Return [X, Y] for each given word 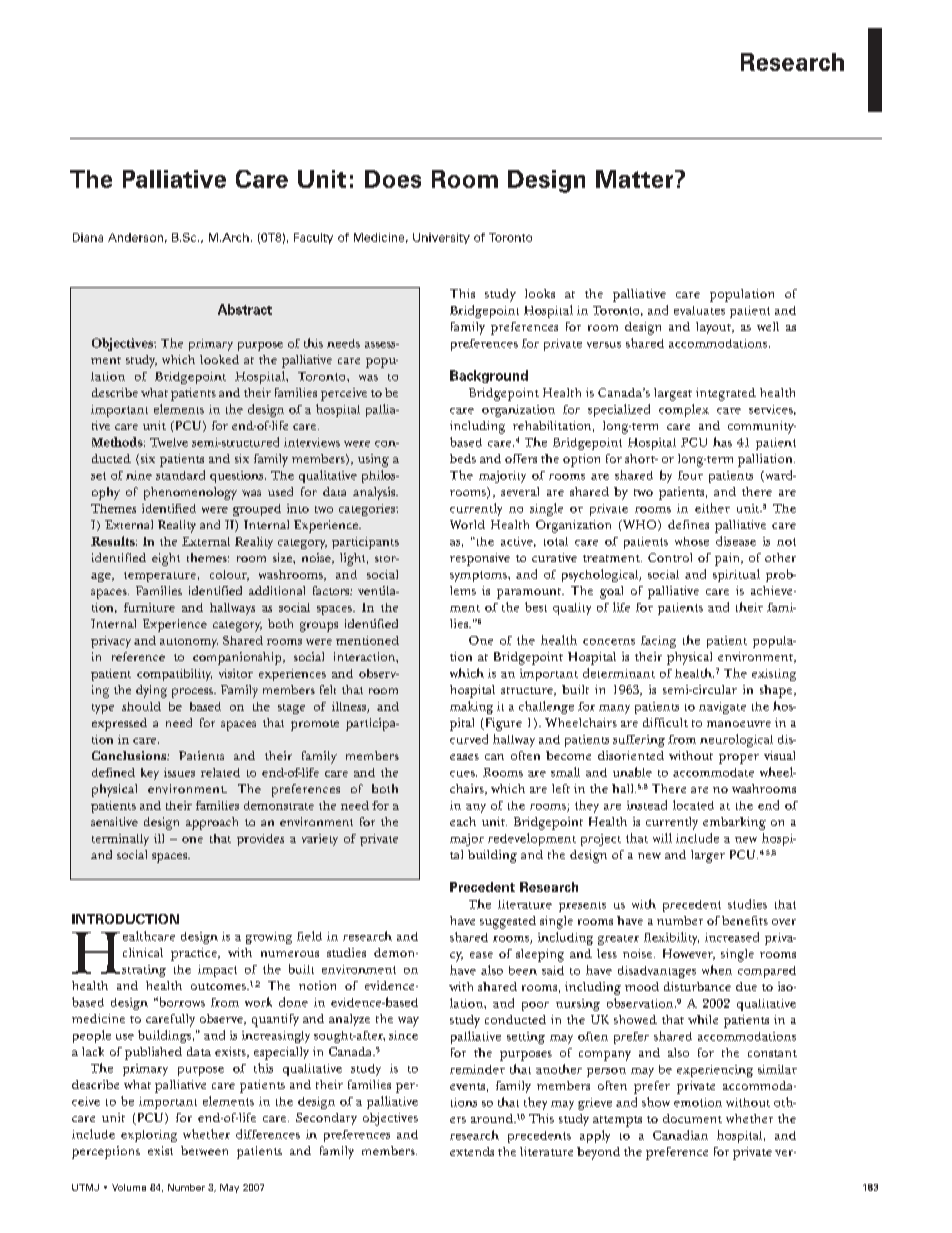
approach [212, 823]
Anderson [135, 237]
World [467, 524]
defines [688, 524]
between [204, 1151]
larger [708, 856]
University [441, 238]
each [463, 821]
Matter [636, 179]
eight [166, 559]
